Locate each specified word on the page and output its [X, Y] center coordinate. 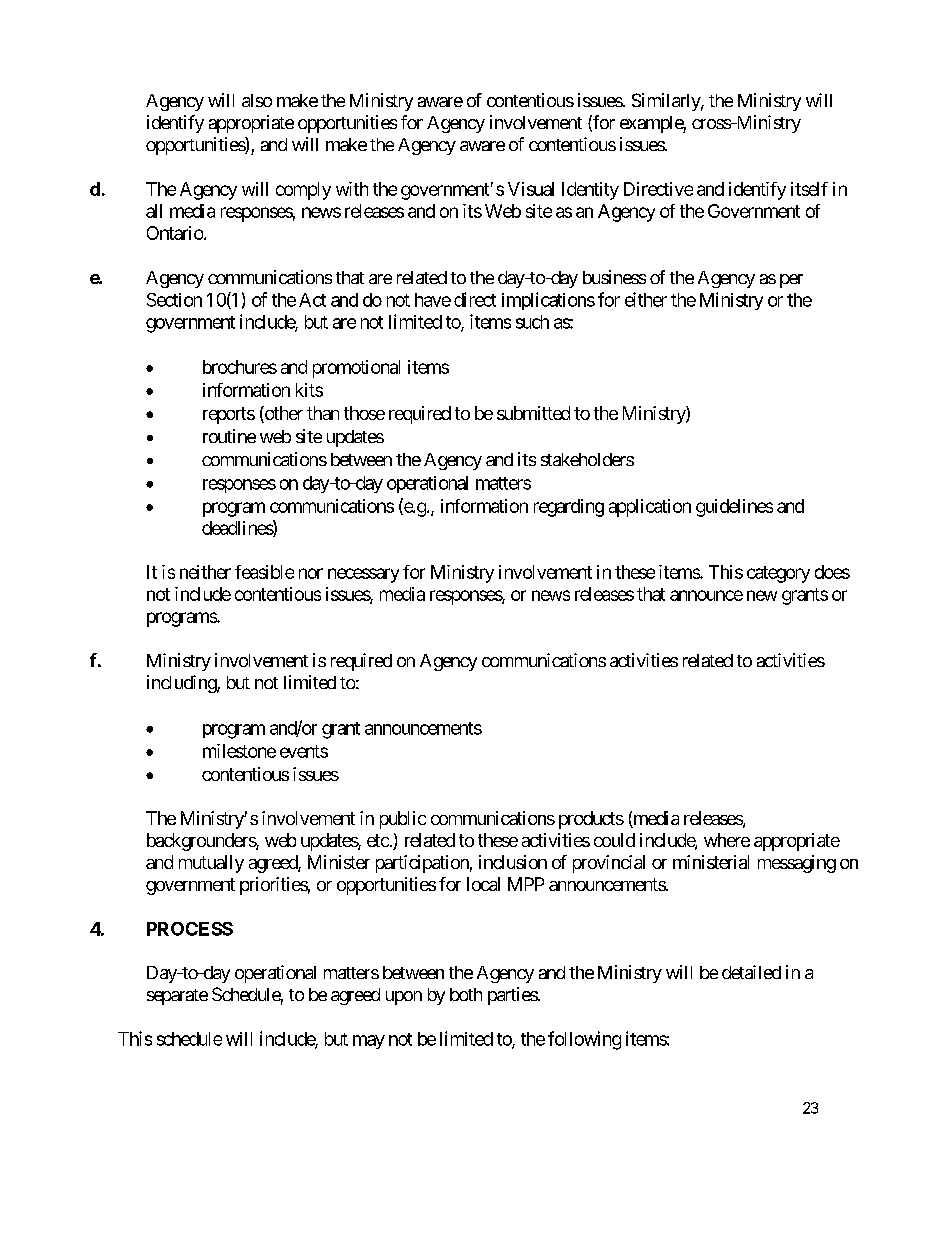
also [257, 100]
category [778, 574]
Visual [531, 189]
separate [177, 997]
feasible [264, 572]
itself [809, 189]
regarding [569, 508]
